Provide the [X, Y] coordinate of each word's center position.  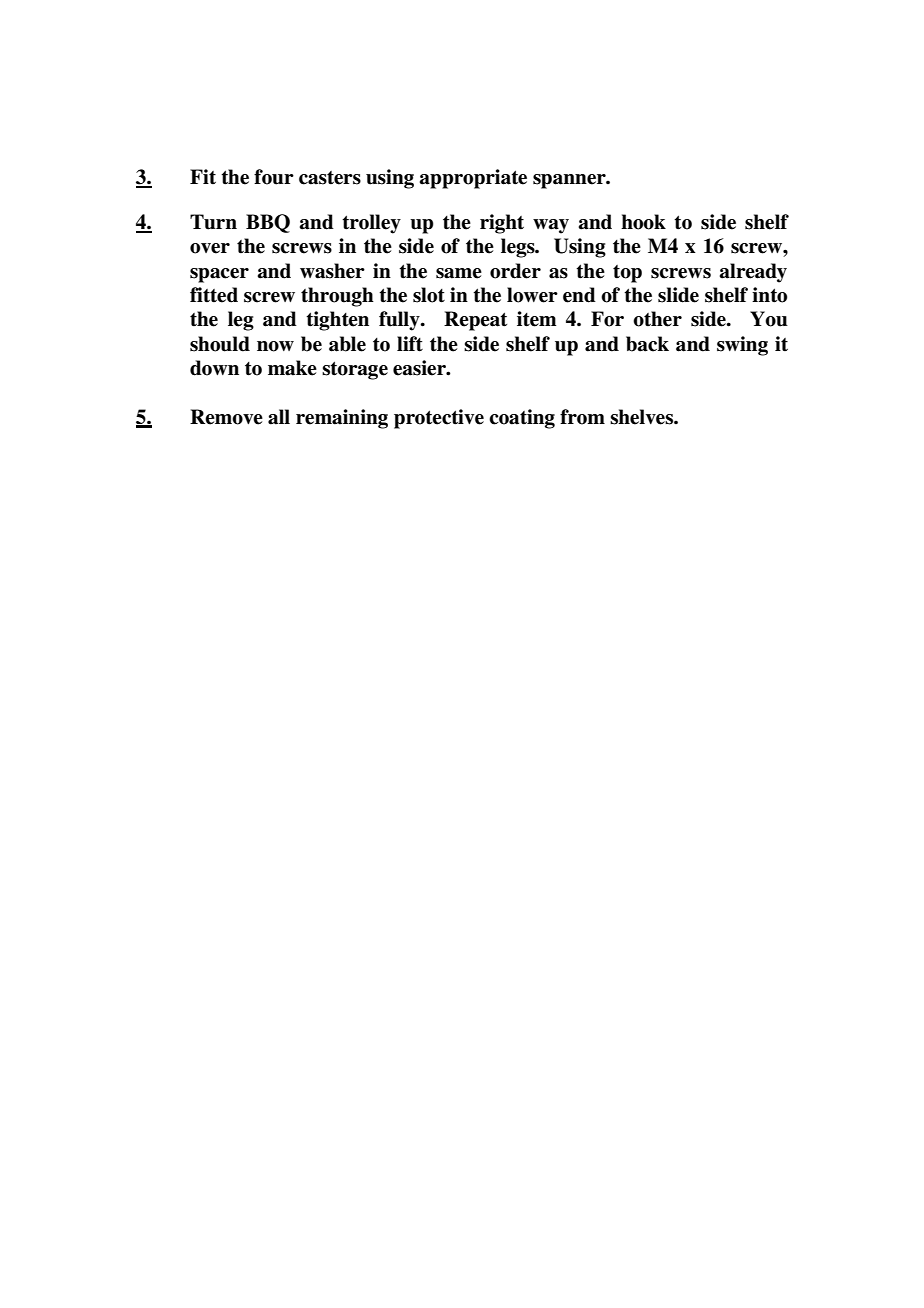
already [753, 273]
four [274, 177]
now [275, 346]
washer [332, 271]
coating [522, 419]
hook [643, 222]
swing [742, 346]
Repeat [475, 321]
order [515, 271]
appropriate [473, 179]
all [279, 417]
